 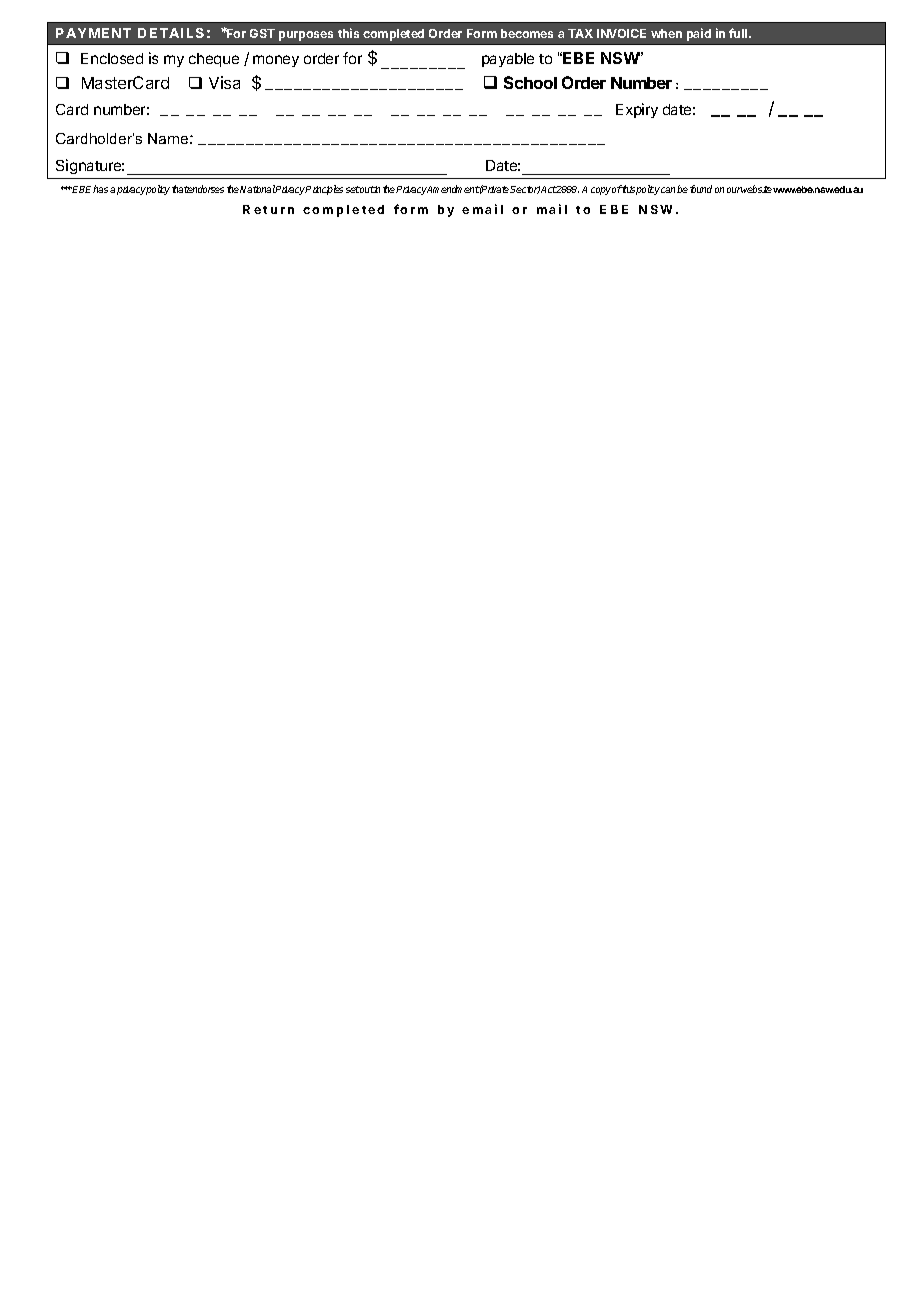 I want to click on payable, so click(x=508, y=60).
